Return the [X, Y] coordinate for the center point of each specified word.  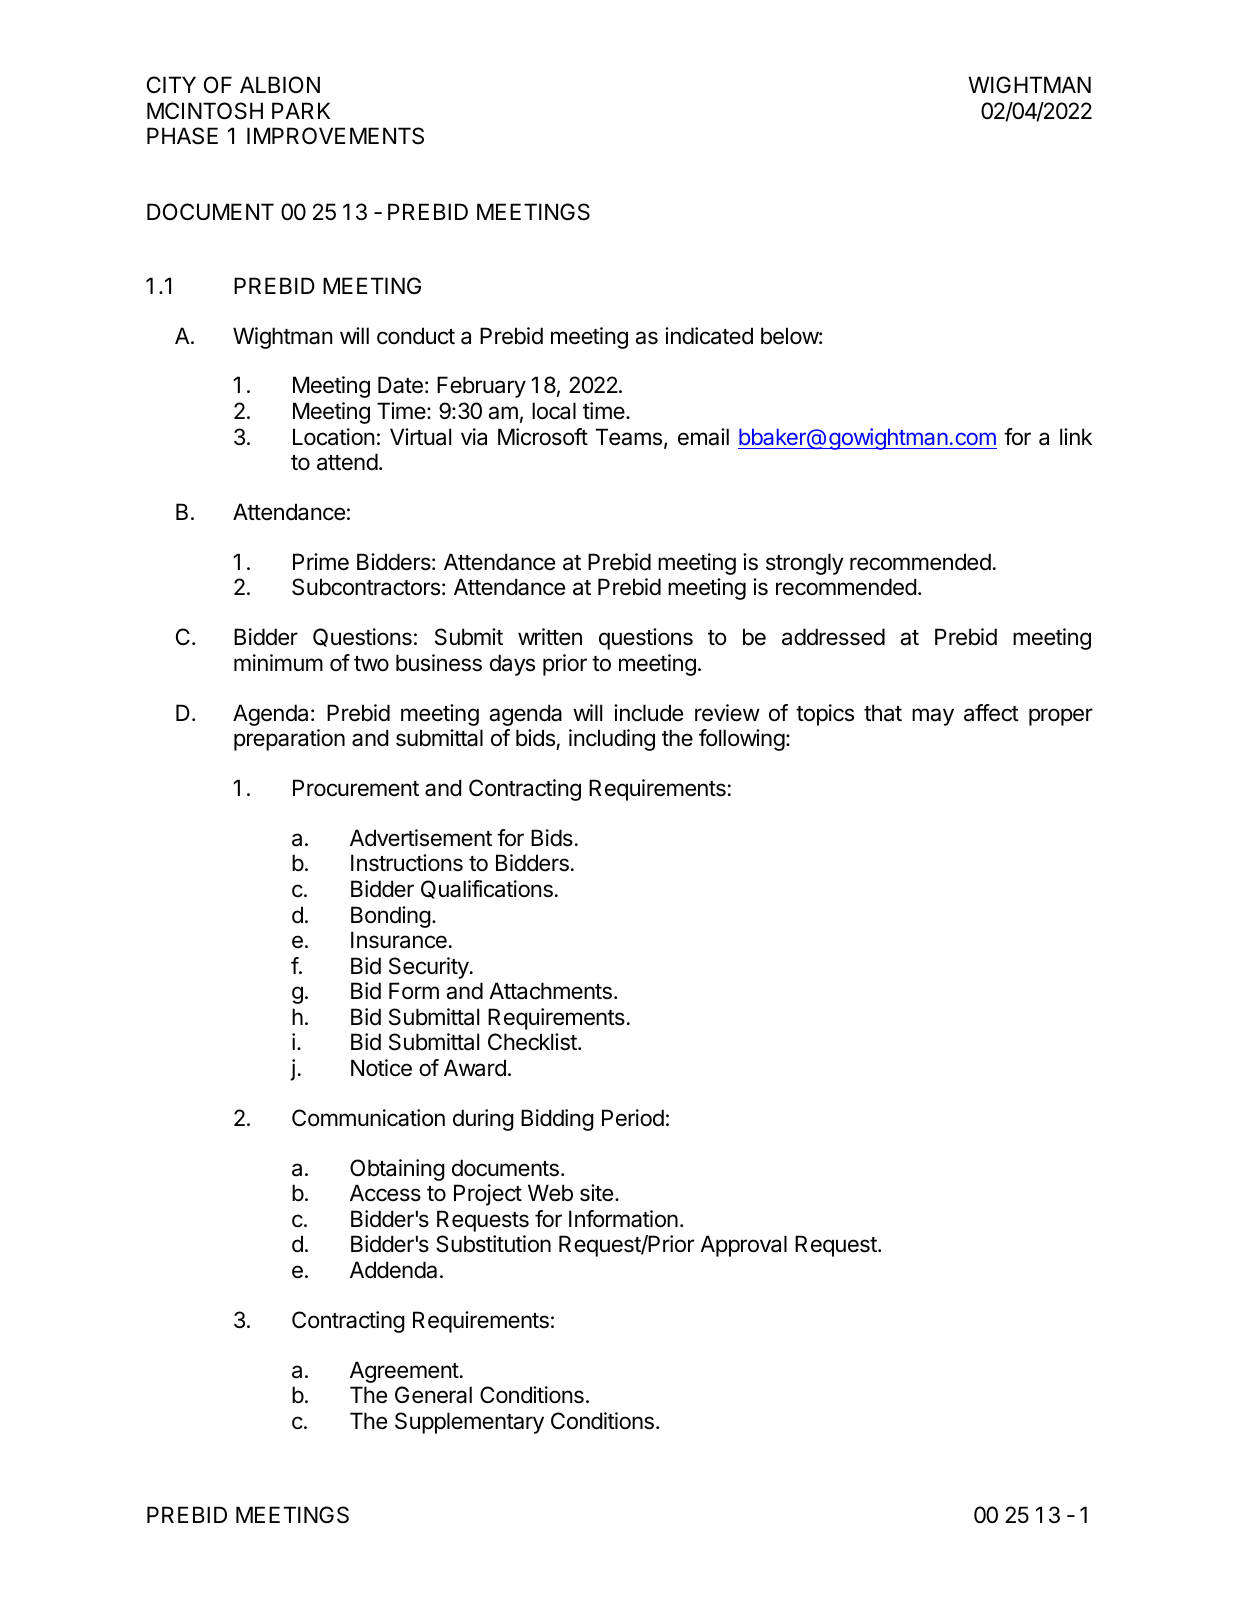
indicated [709, 336]
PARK [301, 110]
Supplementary [469, 1423]
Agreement [404, 1372]
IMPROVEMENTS [335, 136]
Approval [743, 1246]
